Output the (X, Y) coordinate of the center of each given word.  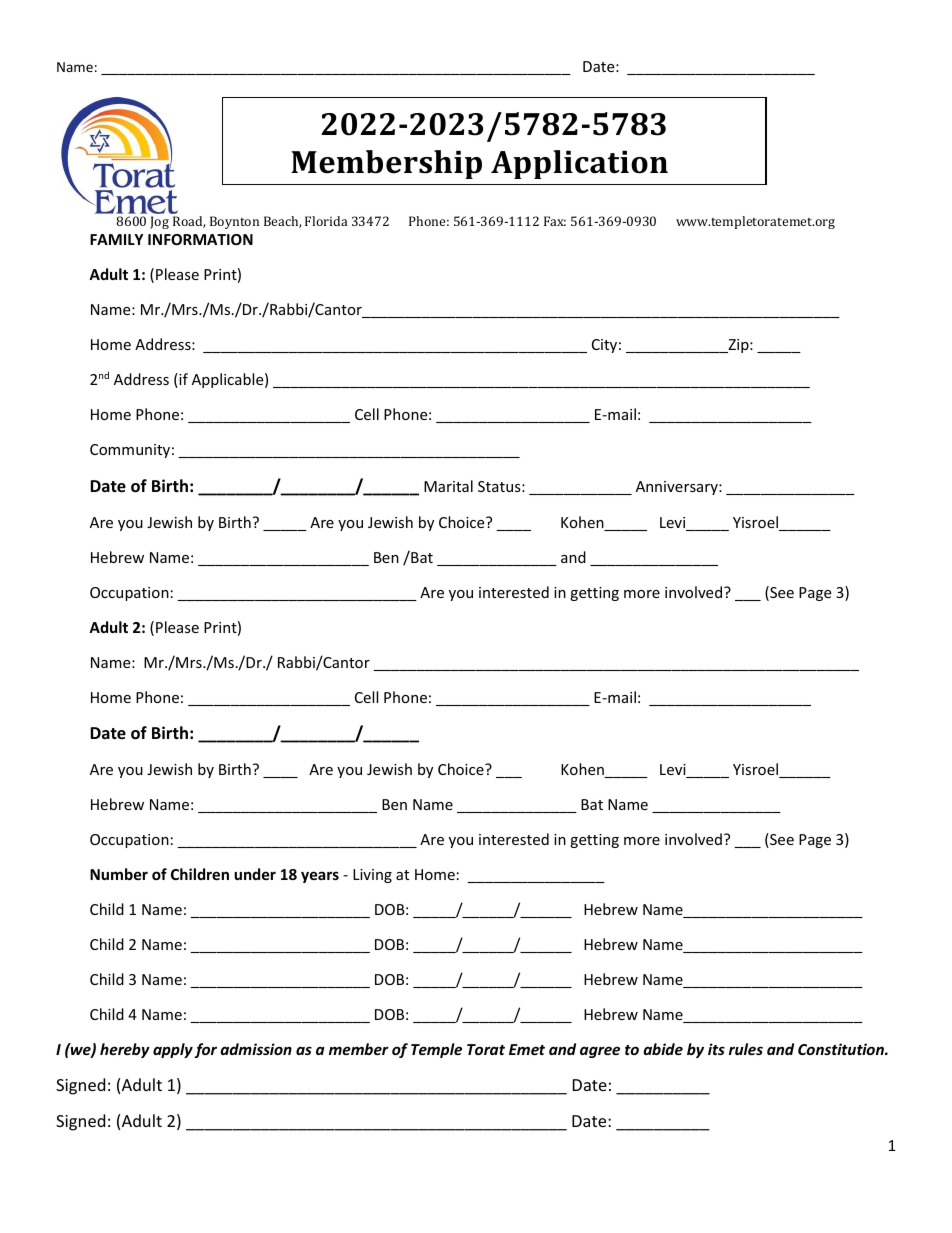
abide (663, 1049)
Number (119, 874)
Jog (159, 222)
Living (372, 876)
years (320, 877)
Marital (448, 486)
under (255, 874)
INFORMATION (200, 239)
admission (256, 1049)
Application (579, 164)
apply (173, 1050)
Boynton (234, 222)
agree (600, 1052)
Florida (326, 221)
